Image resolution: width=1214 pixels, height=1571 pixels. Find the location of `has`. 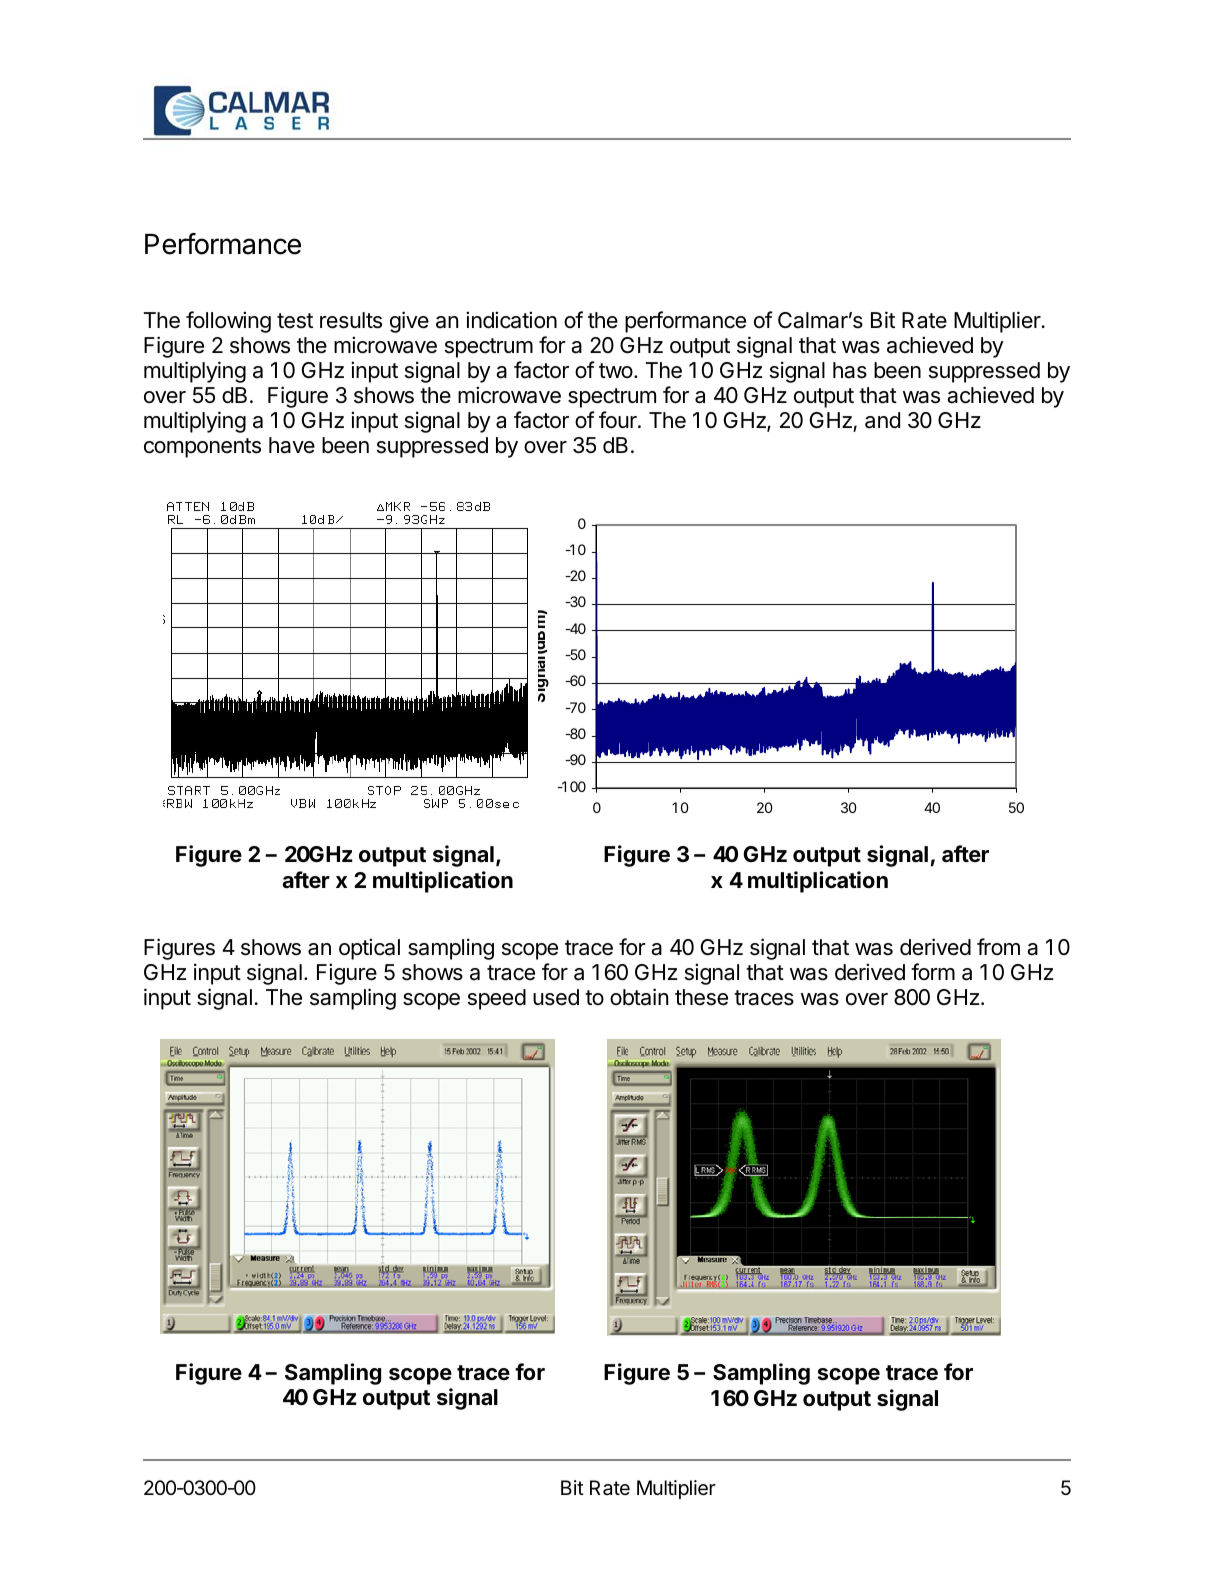

has is located at coordinates (850, 370).
